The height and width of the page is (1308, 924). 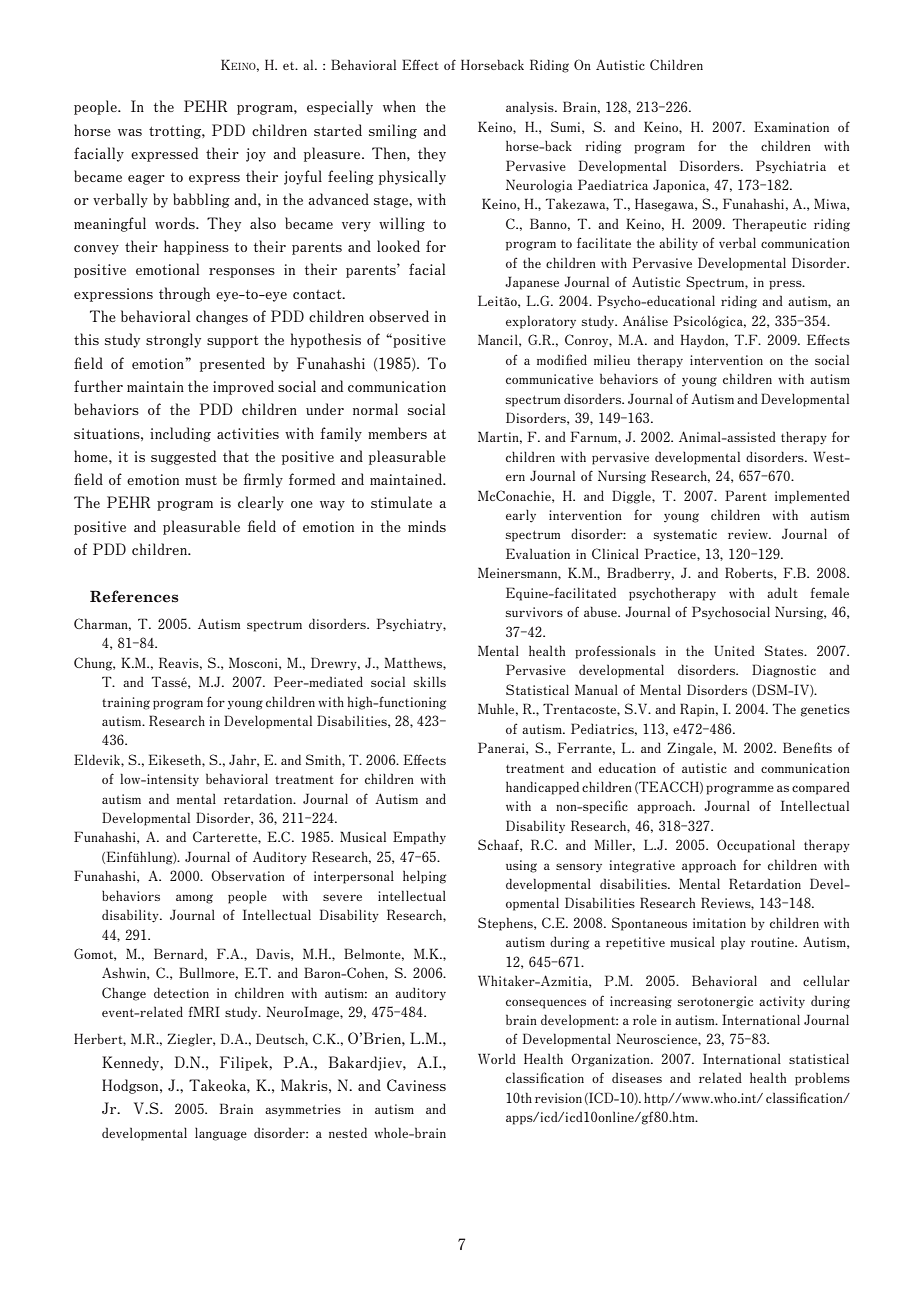 I want to click on implemented, so click(x=812, y=497).
